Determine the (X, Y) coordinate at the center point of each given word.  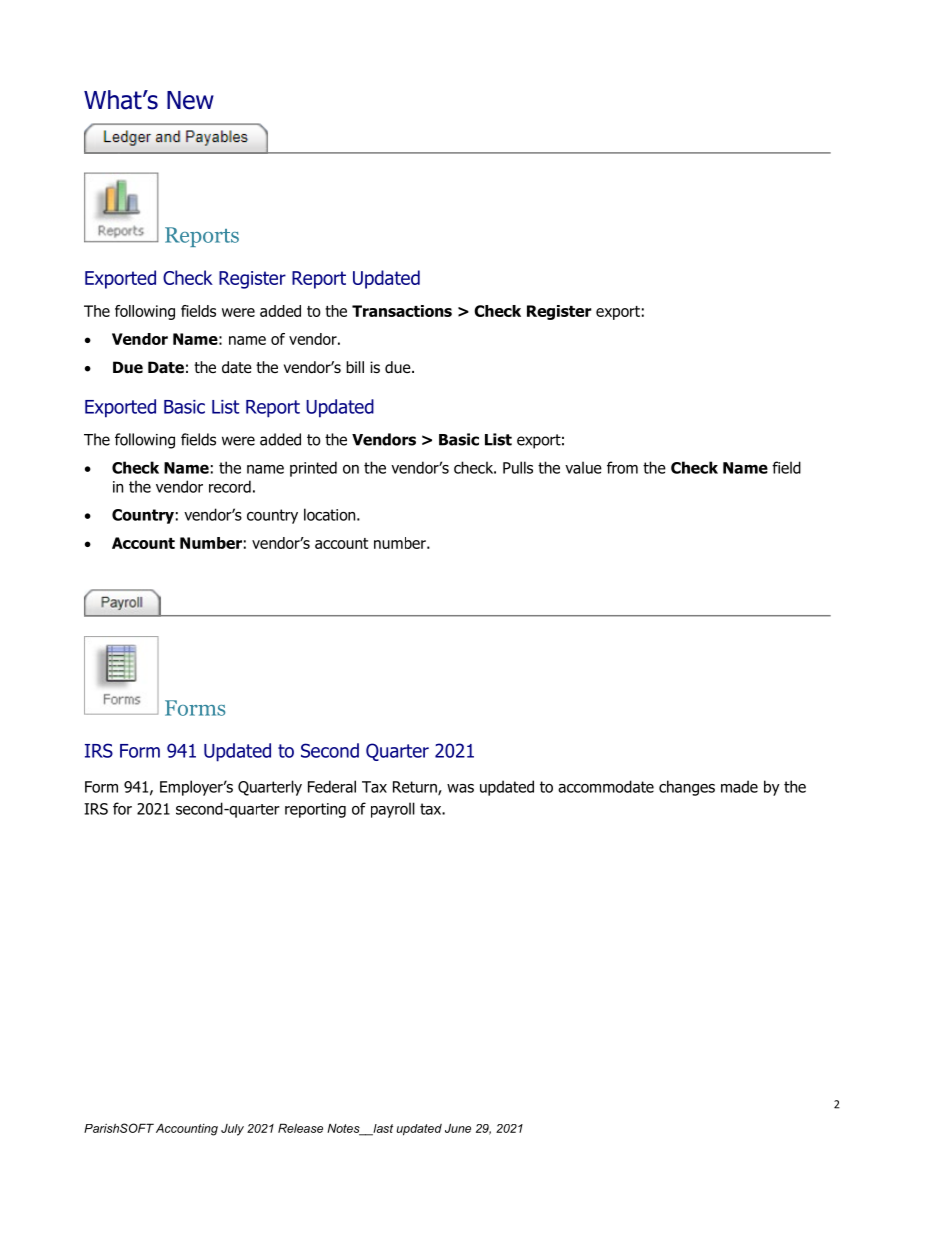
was (460, 788)
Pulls (518, 467)
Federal (332, 786)
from (622, 467)
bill (355, 367)
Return (416, 788)
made (739, 786)
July (232, 1130)
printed (313, 469)
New (190, 100)
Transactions (402, 311)
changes (687, 788)
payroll (393, 810)
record (230, 486)
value (583, 467)
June (458, 1128)
